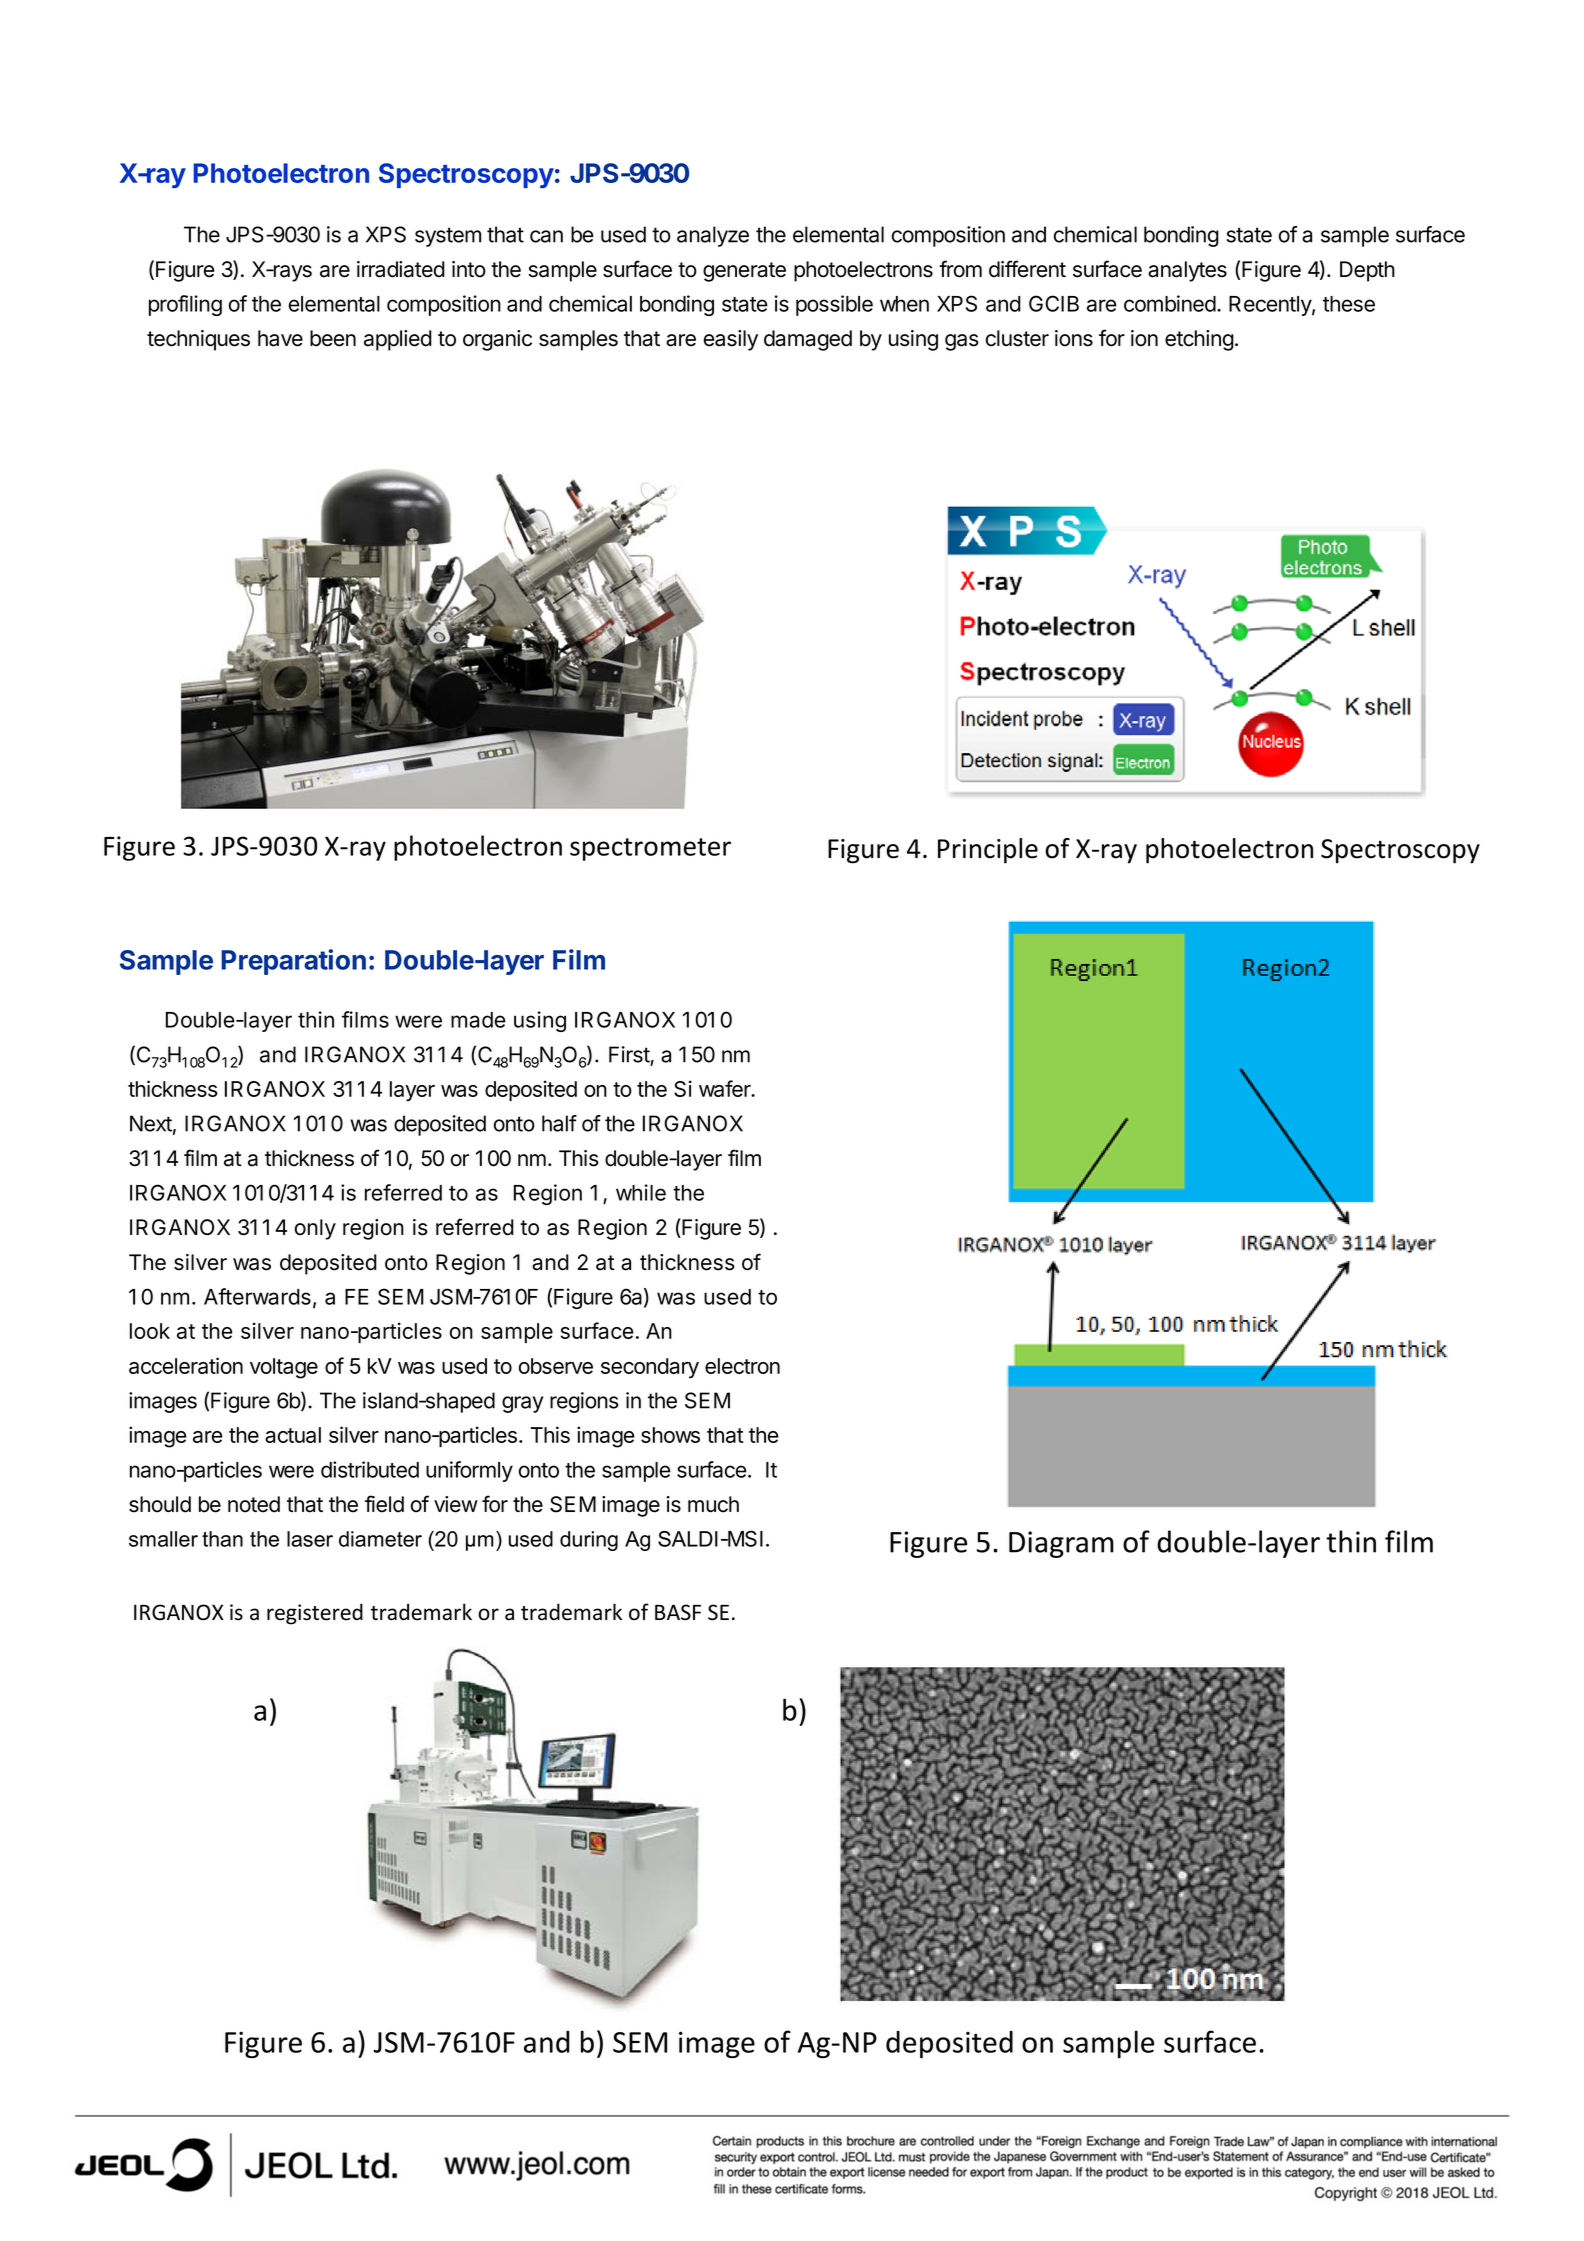 This page has height=2241, width=1584. I want to click on spectrometer, so click(650, 849).
